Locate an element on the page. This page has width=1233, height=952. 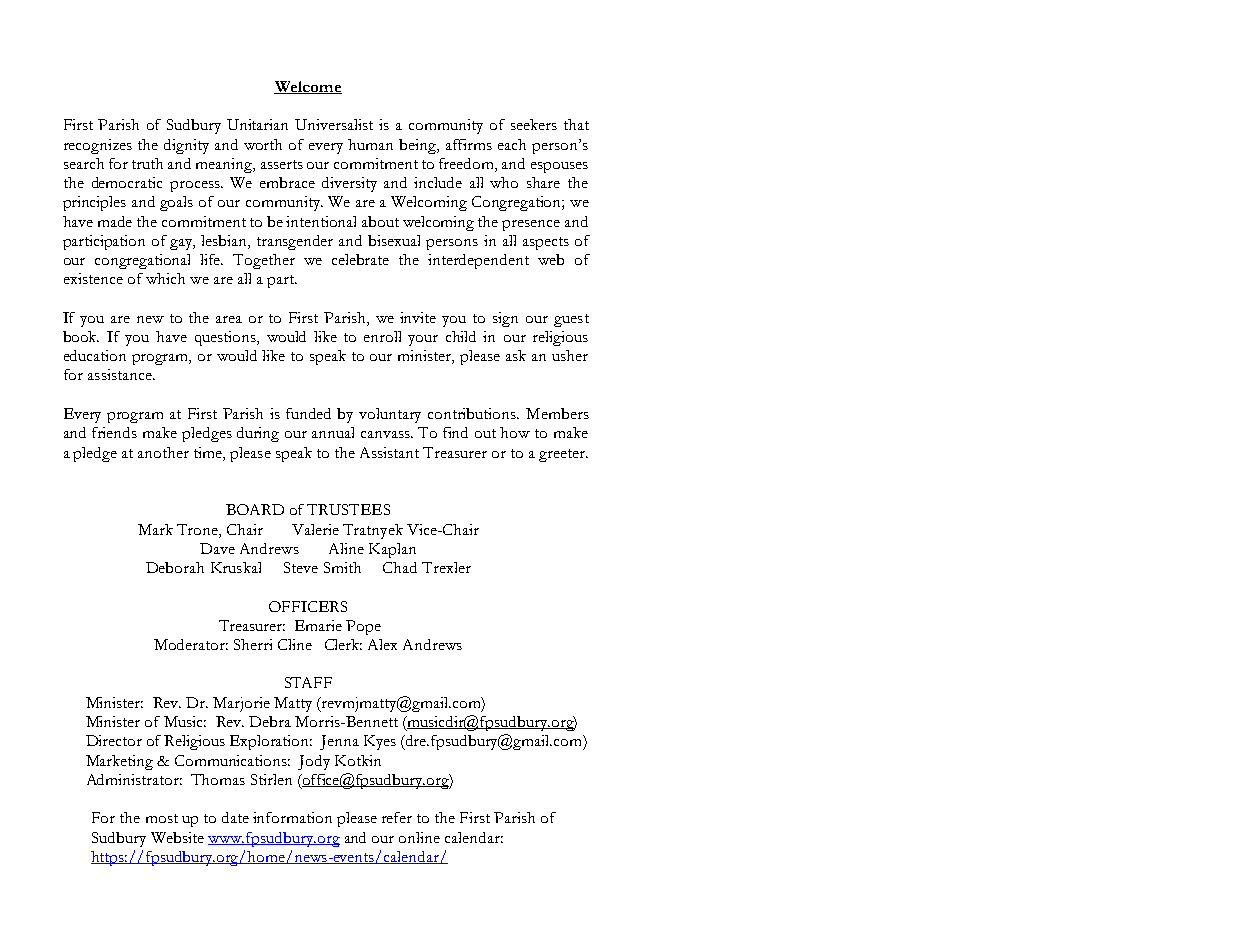
Alex is located at coordinates (382, 644).
